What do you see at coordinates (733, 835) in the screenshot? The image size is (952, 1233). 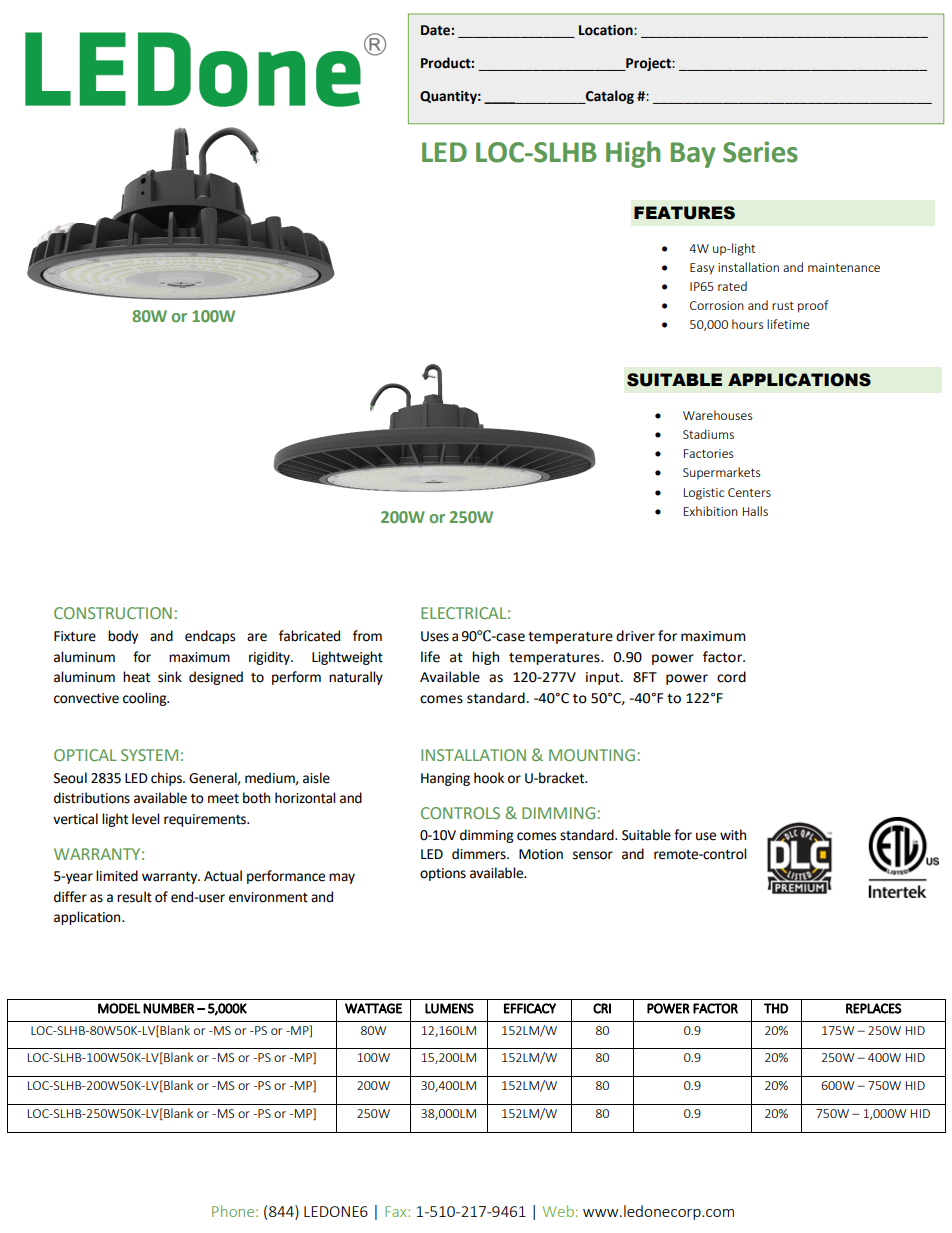 I see `with` at bounding box center [733, 835].
